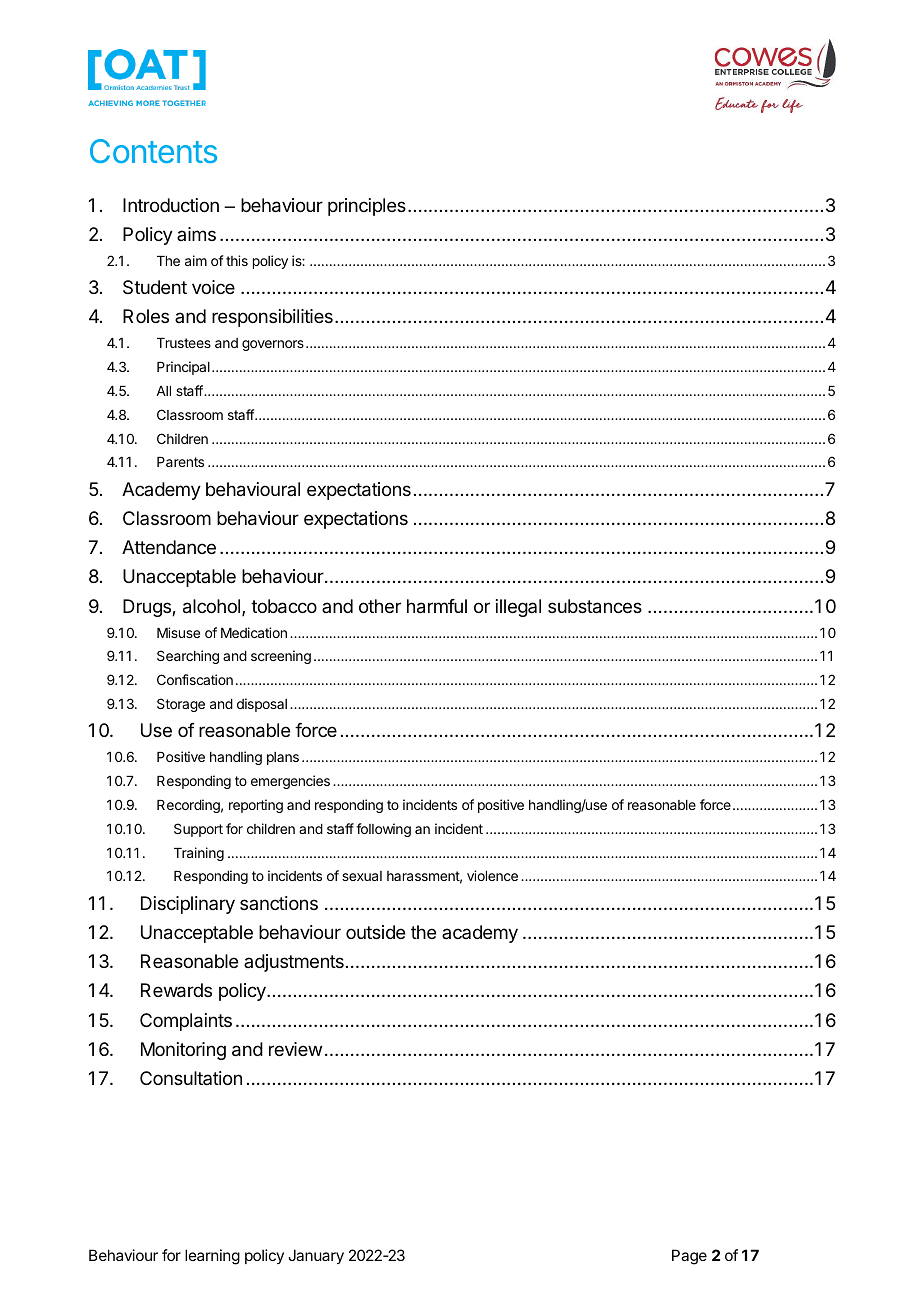 Image resolution: width=924 pixels, height=1309 pixels. Describe the element at coordinates (437, 606) in the screenshot. I see `harmful` at that location.
